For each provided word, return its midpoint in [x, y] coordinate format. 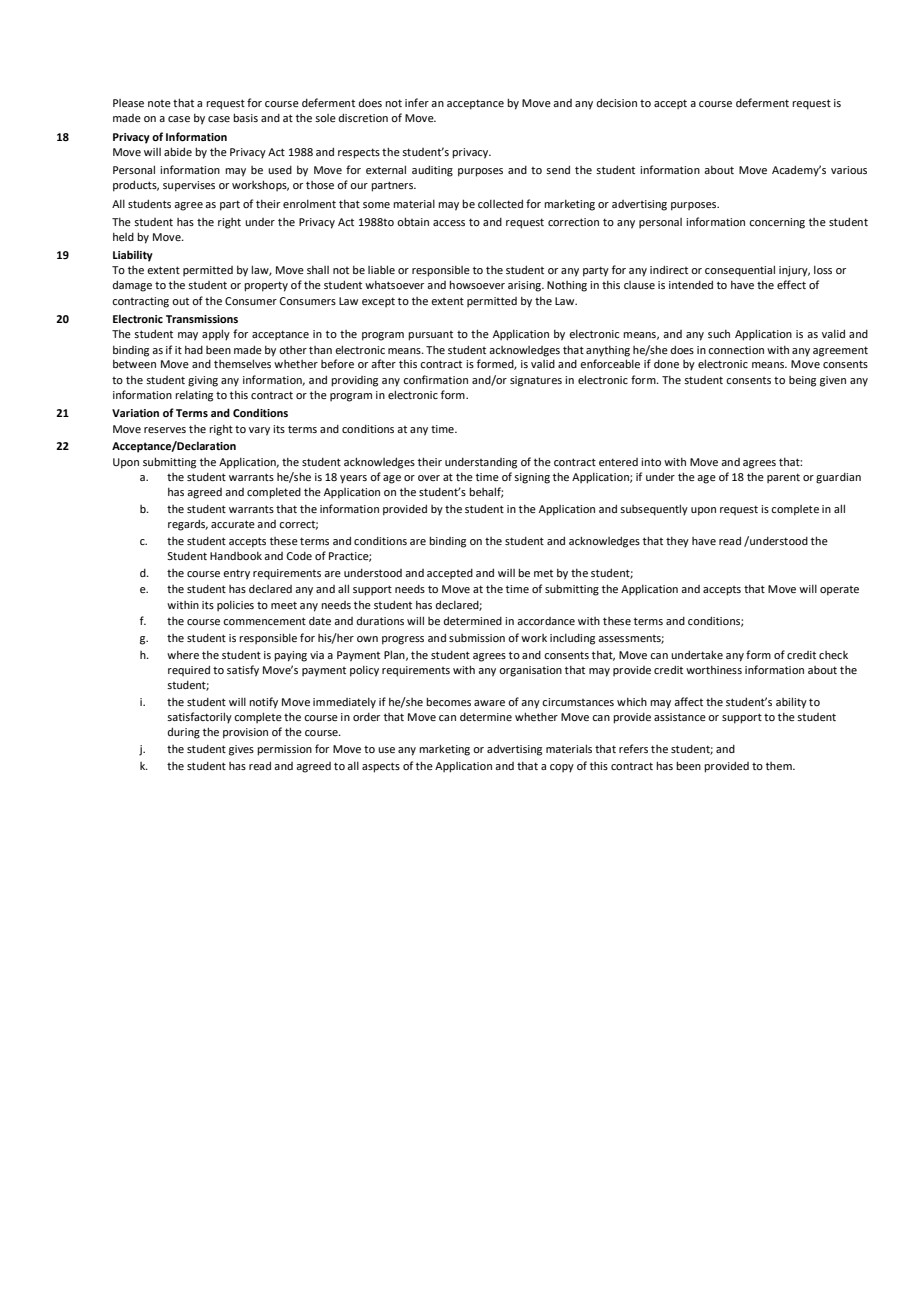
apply [216, 335]
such [719, 334]
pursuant [430, 336]
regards [188, 525]
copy [562, 768]
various [849, 170]
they [677, 542]
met [543, 573]
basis [245, 117]
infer [417, 102]
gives [241, 750]
